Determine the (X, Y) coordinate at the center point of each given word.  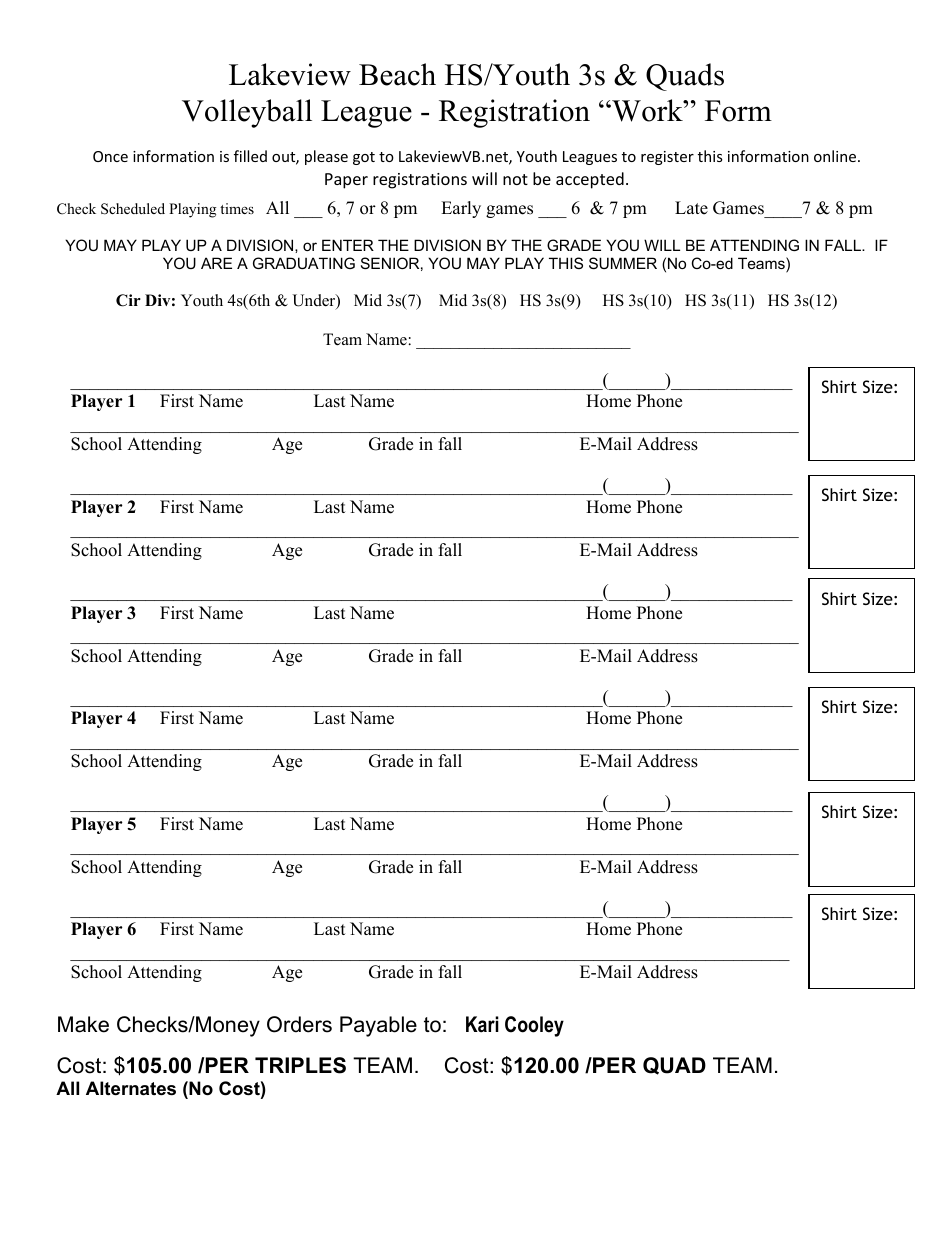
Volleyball (247, 113)
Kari (482, 1024)
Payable (378, 1026)
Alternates (131, 1088)
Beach (397, 74)
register (667, 158)
